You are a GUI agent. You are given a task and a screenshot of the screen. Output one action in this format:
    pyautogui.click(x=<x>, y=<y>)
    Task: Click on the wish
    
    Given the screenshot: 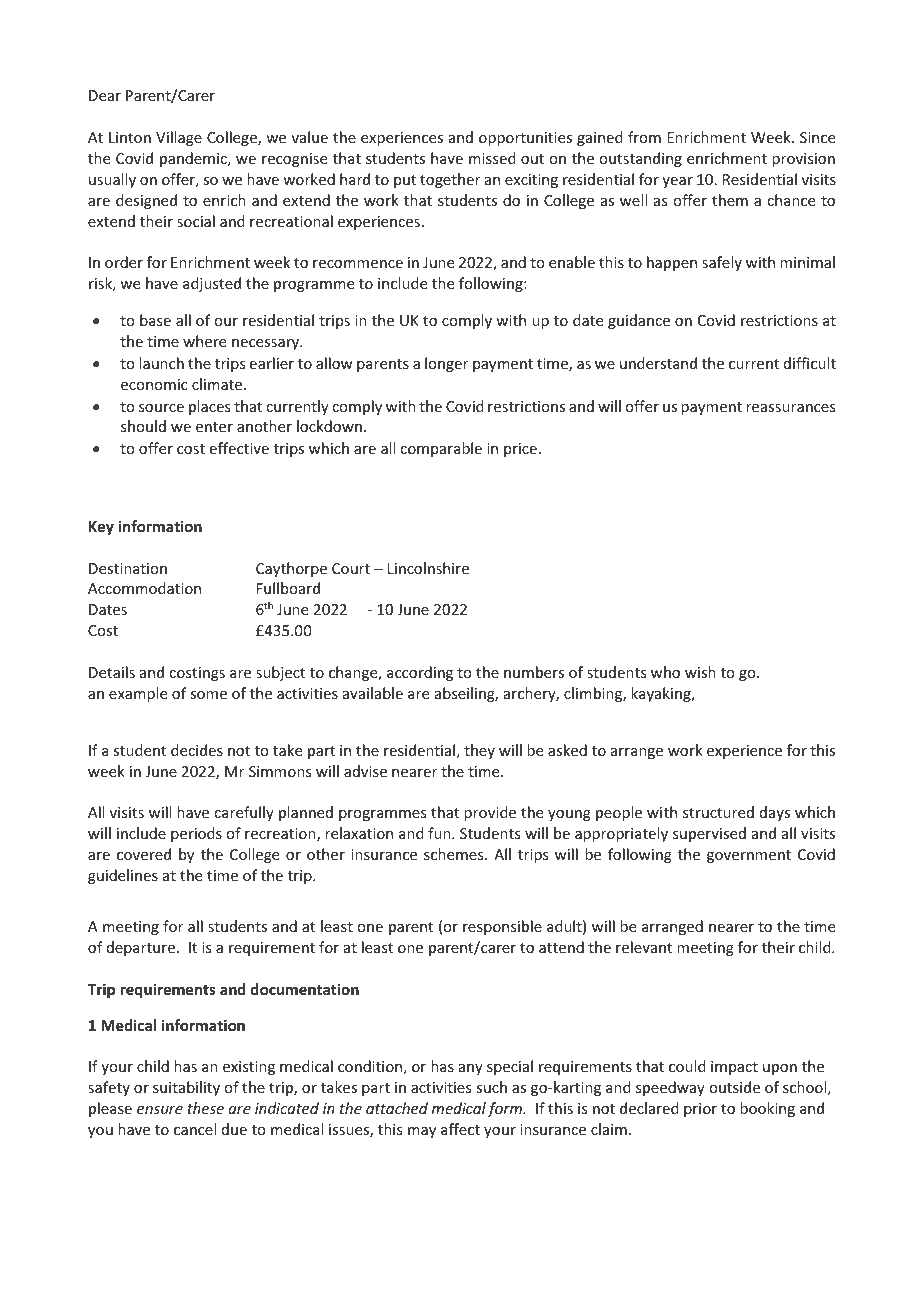 What is the action you would take?
    pyautogui.click(x=700, y=672)
